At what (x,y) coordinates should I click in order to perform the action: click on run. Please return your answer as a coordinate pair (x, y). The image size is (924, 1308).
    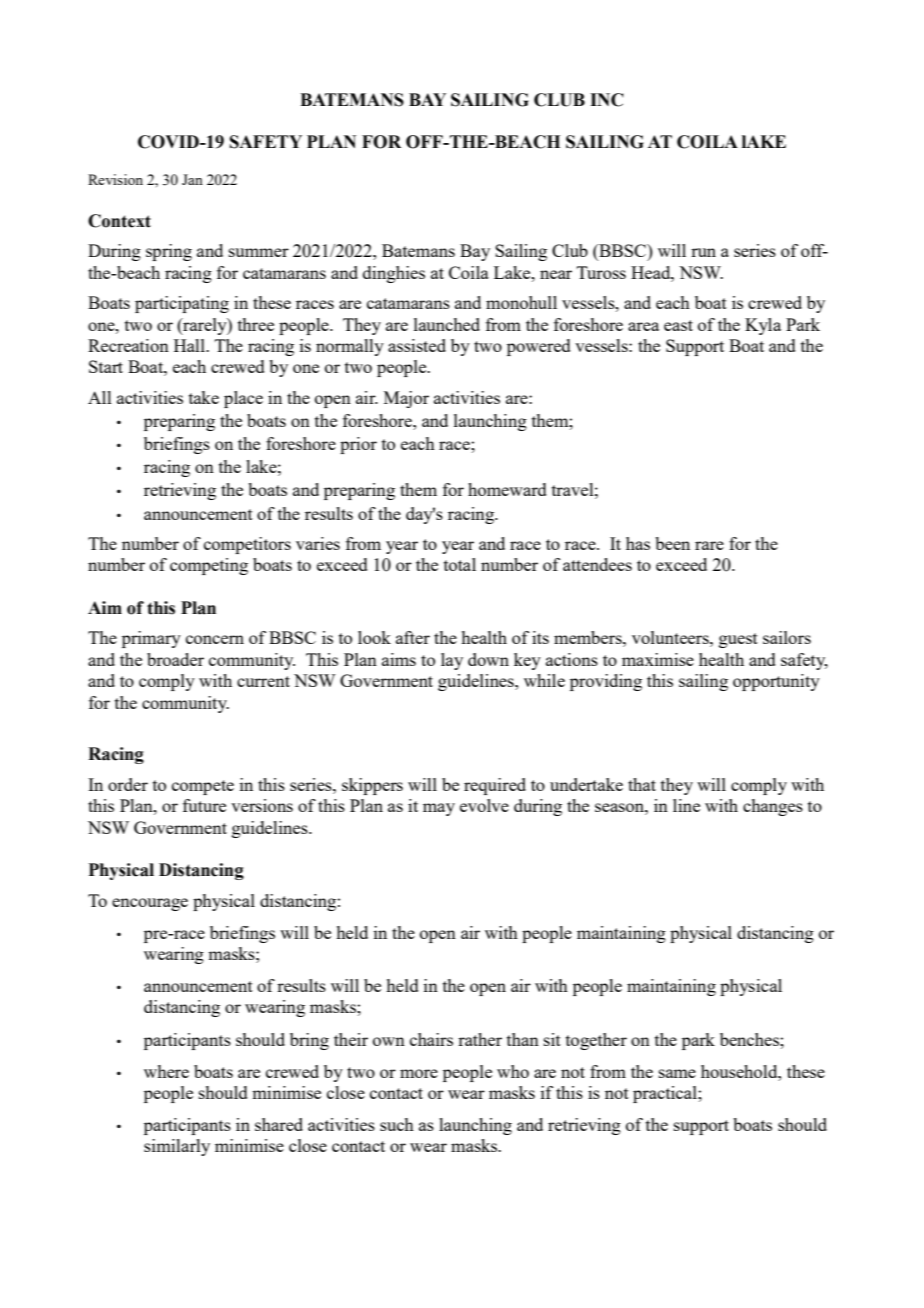
    Looking at the image, I should click on (703, 252).
